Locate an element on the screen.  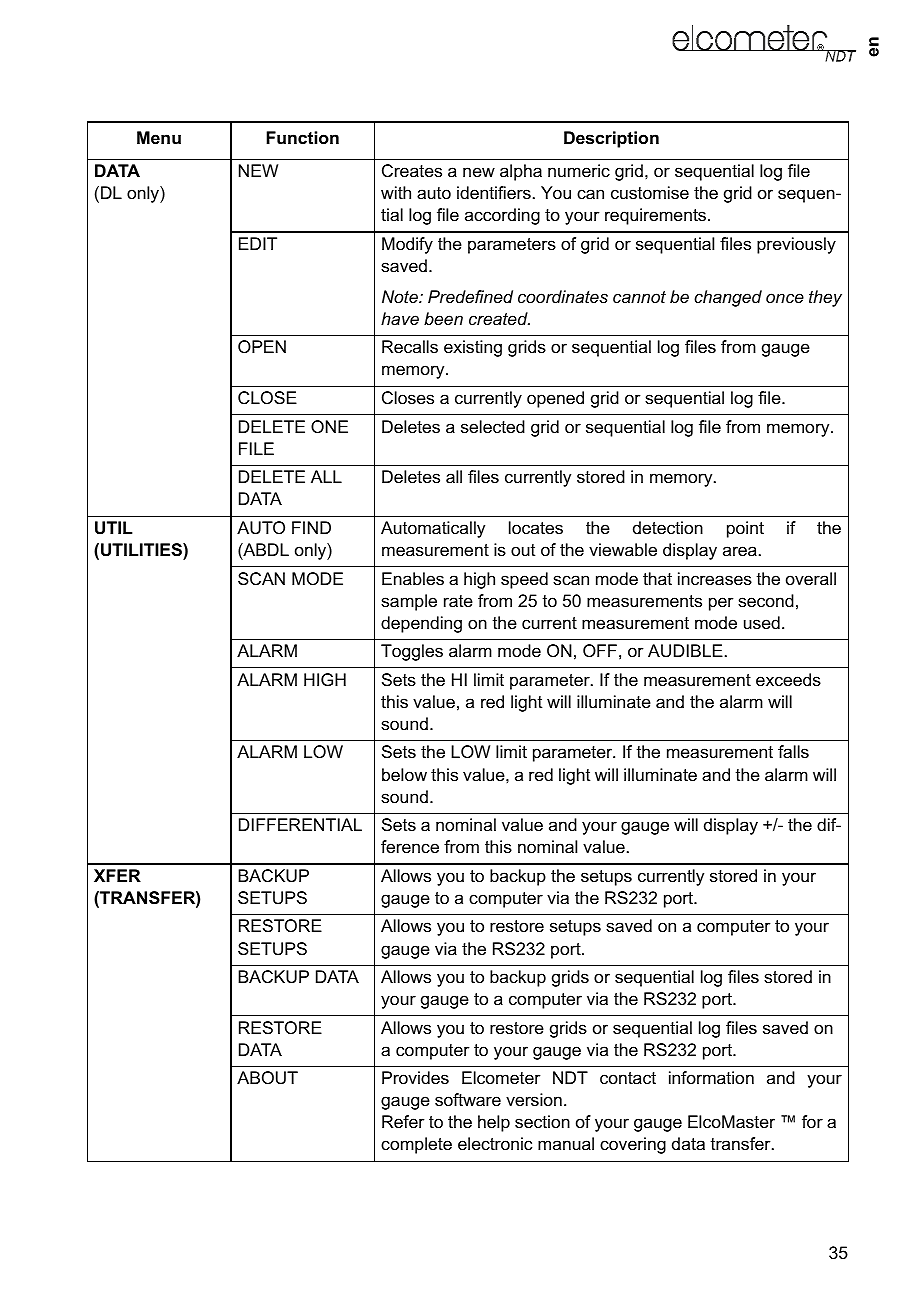
rate is located at coordinates (458, 601).
